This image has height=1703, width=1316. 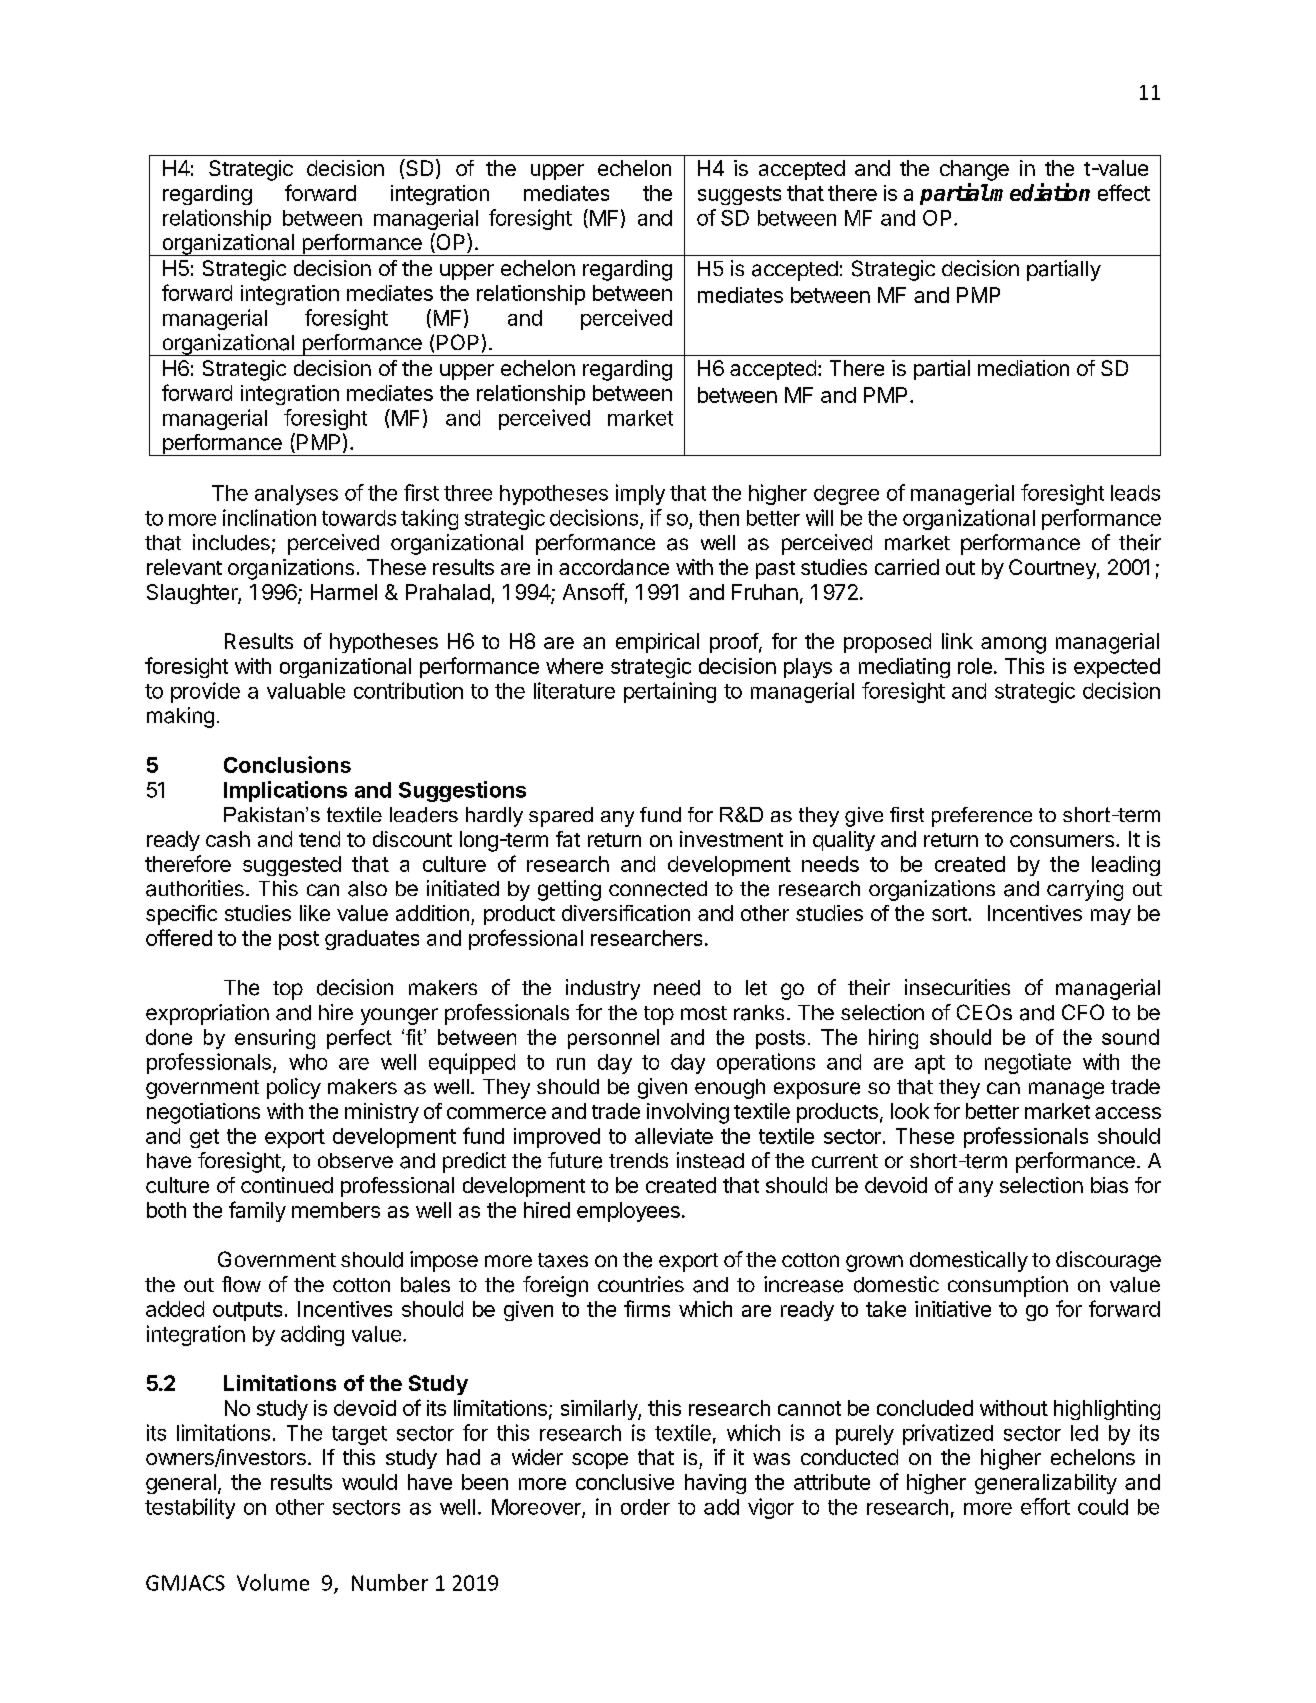 I want to click on connected, so click(x=658, y=889).
